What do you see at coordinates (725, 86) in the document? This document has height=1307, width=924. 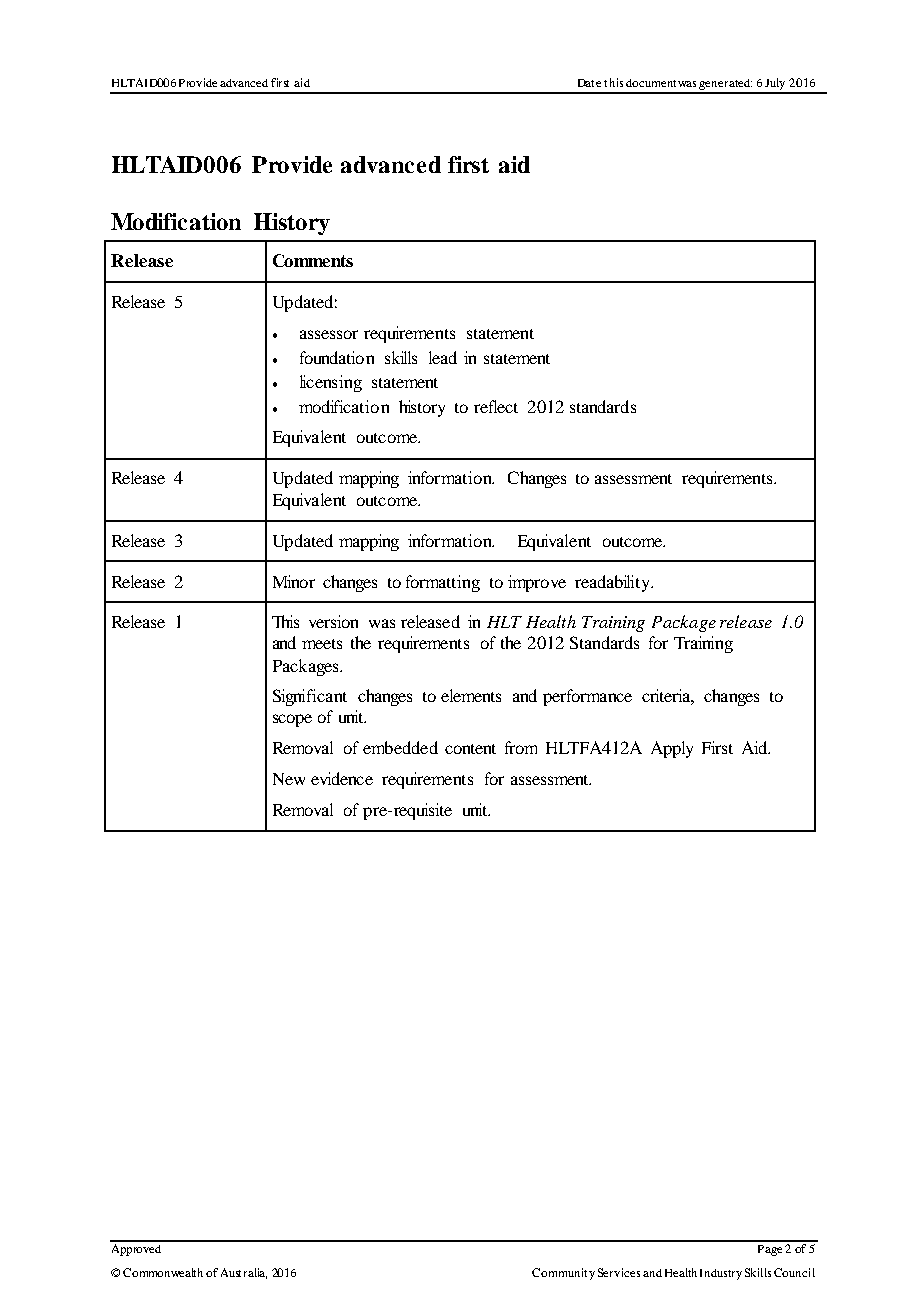 I see `generated` at bounding box center [725, 86].
